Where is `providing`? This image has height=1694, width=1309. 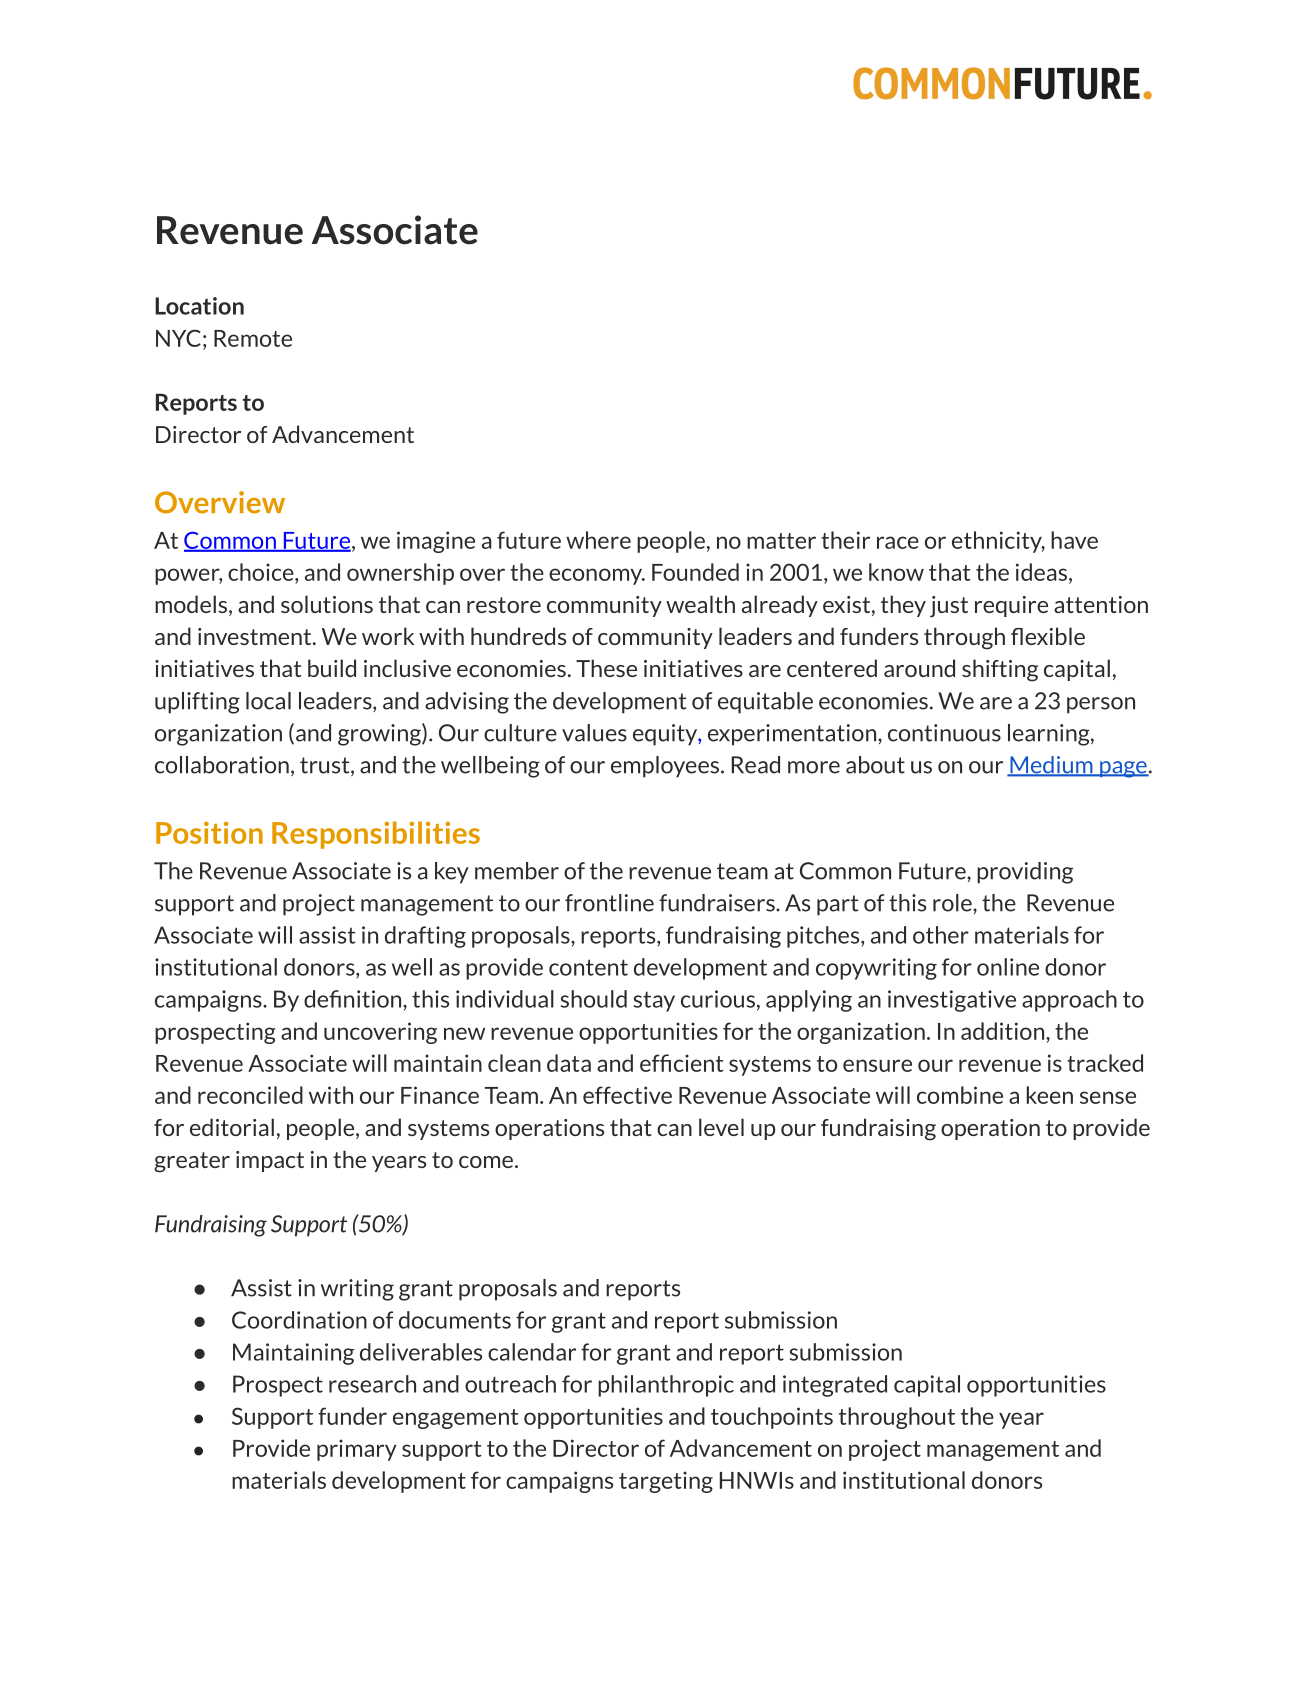
providing is located at coordinates (1025, 873).
